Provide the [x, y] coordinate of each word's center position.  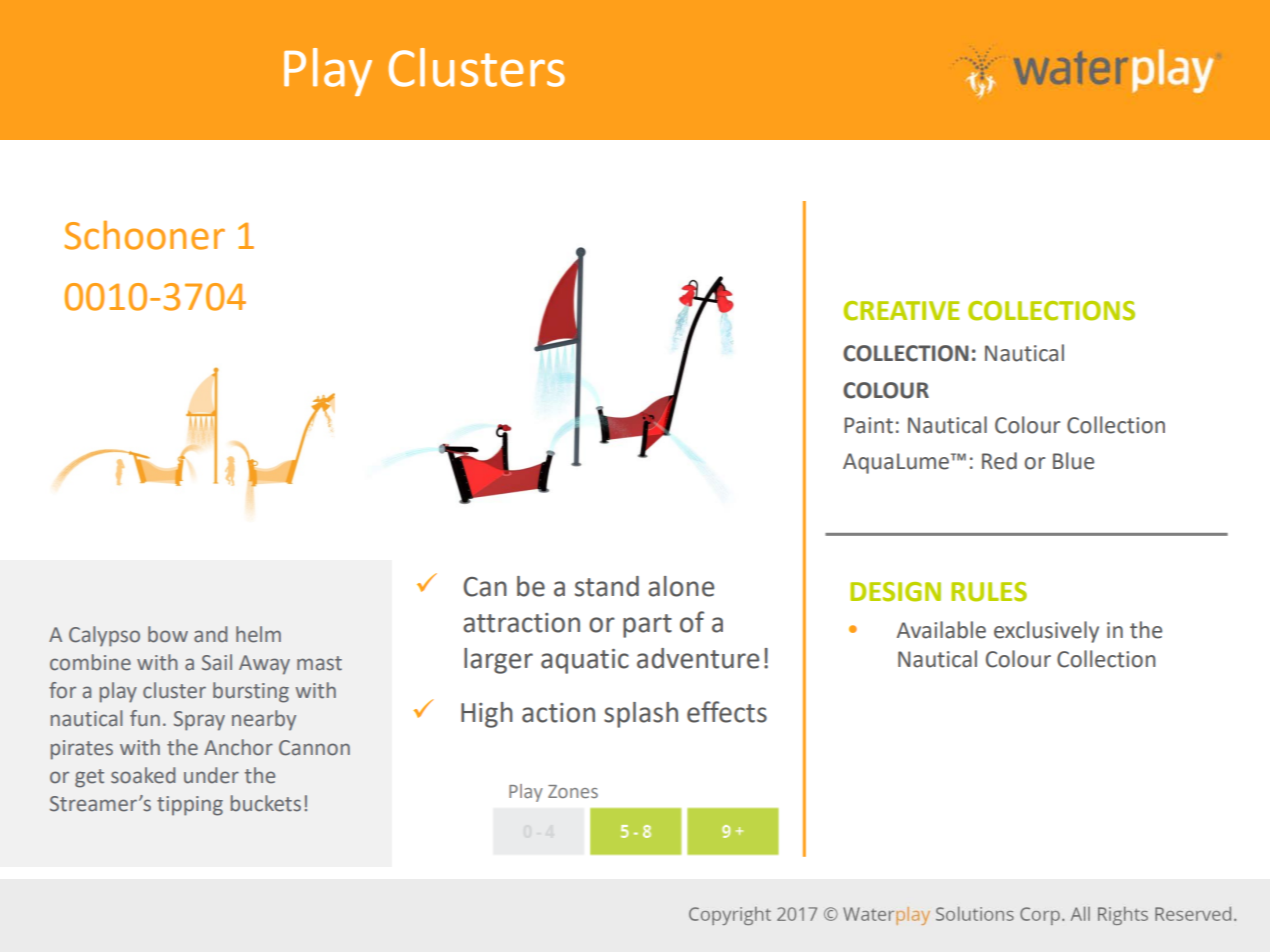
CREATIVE [902, 311]
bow [168, 634]
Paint [868, 425]
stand [607, 586]
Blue [1073, 461]
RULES [989, 592]
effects [727, 712]
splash [641, 715]
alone [681, 586]
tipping [190, 806]
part [647, 626]
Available [941, 630]
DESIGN [895, 592]
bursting [251, 692]
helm [258, 634]
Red [999, 461]
